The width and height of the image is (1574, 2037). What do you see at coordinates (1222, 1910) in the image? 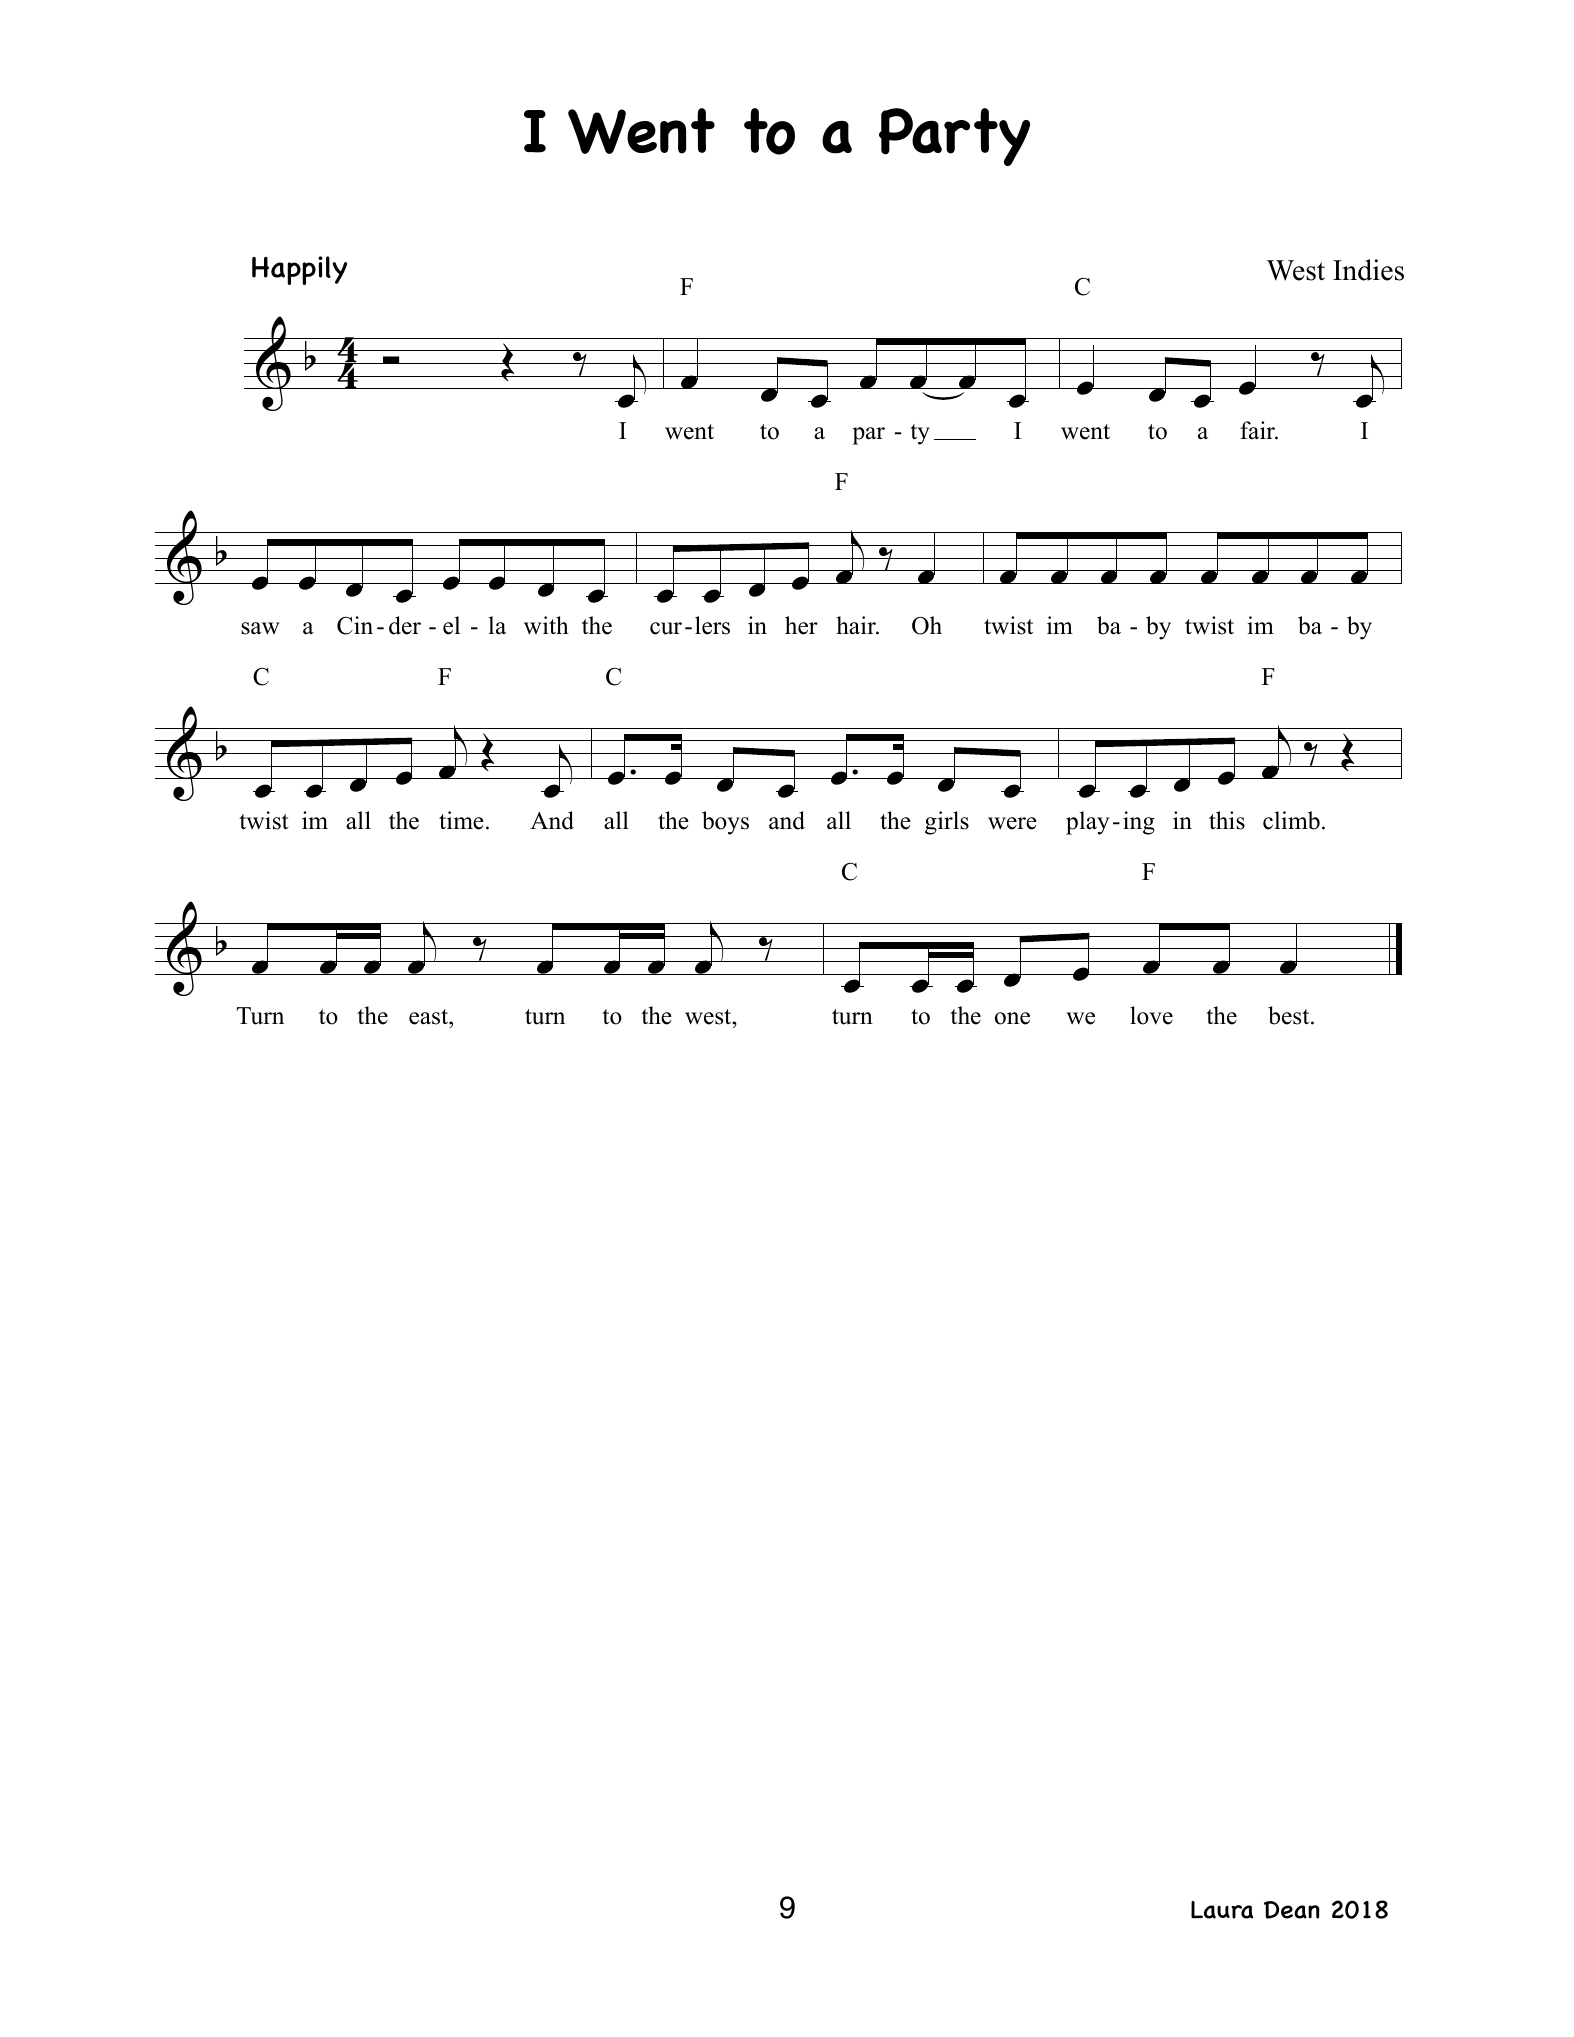
I see `Laura` at bounding box center [1222, 1910].
